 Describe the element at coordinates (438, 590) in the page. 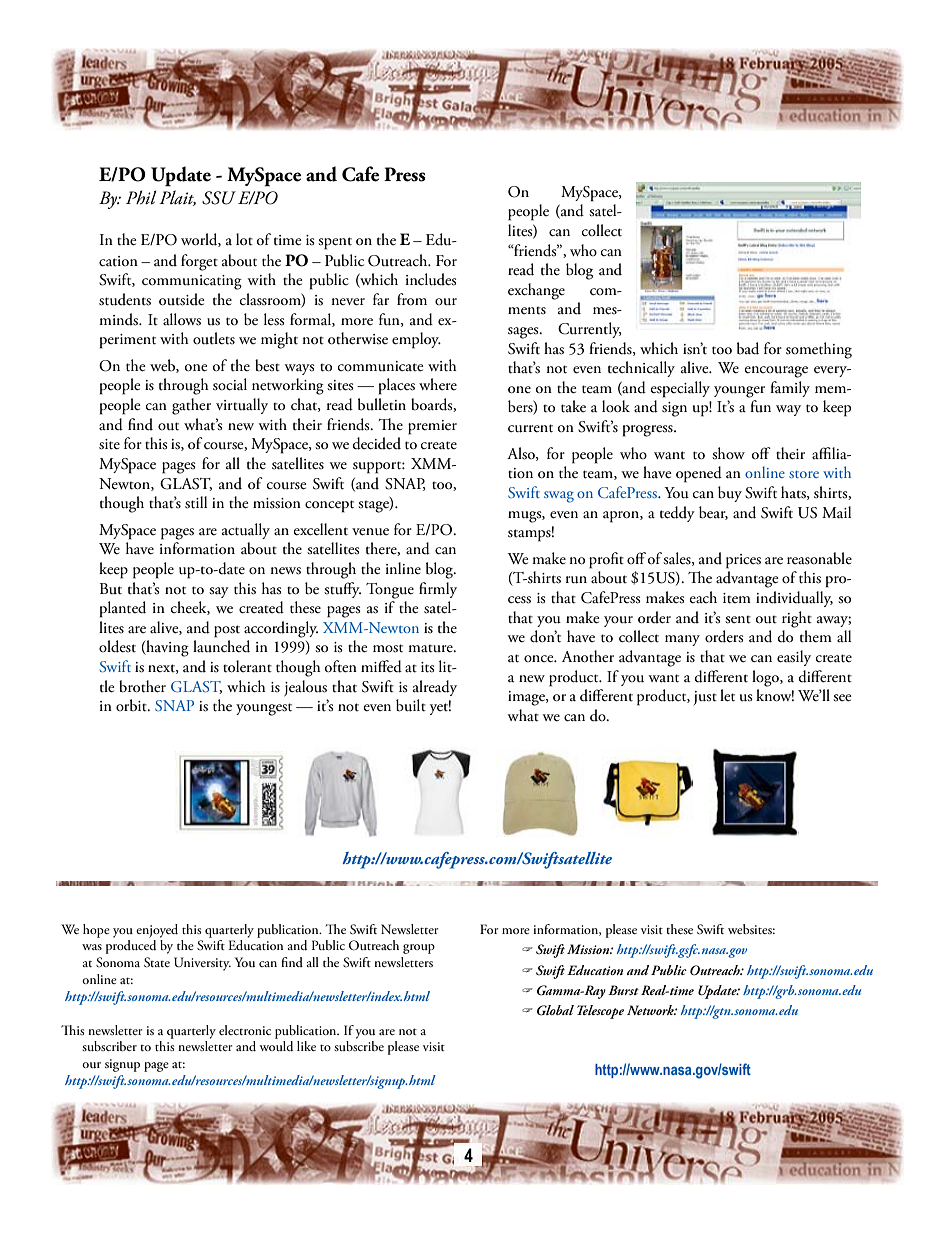

I see `firmly` at that location.
